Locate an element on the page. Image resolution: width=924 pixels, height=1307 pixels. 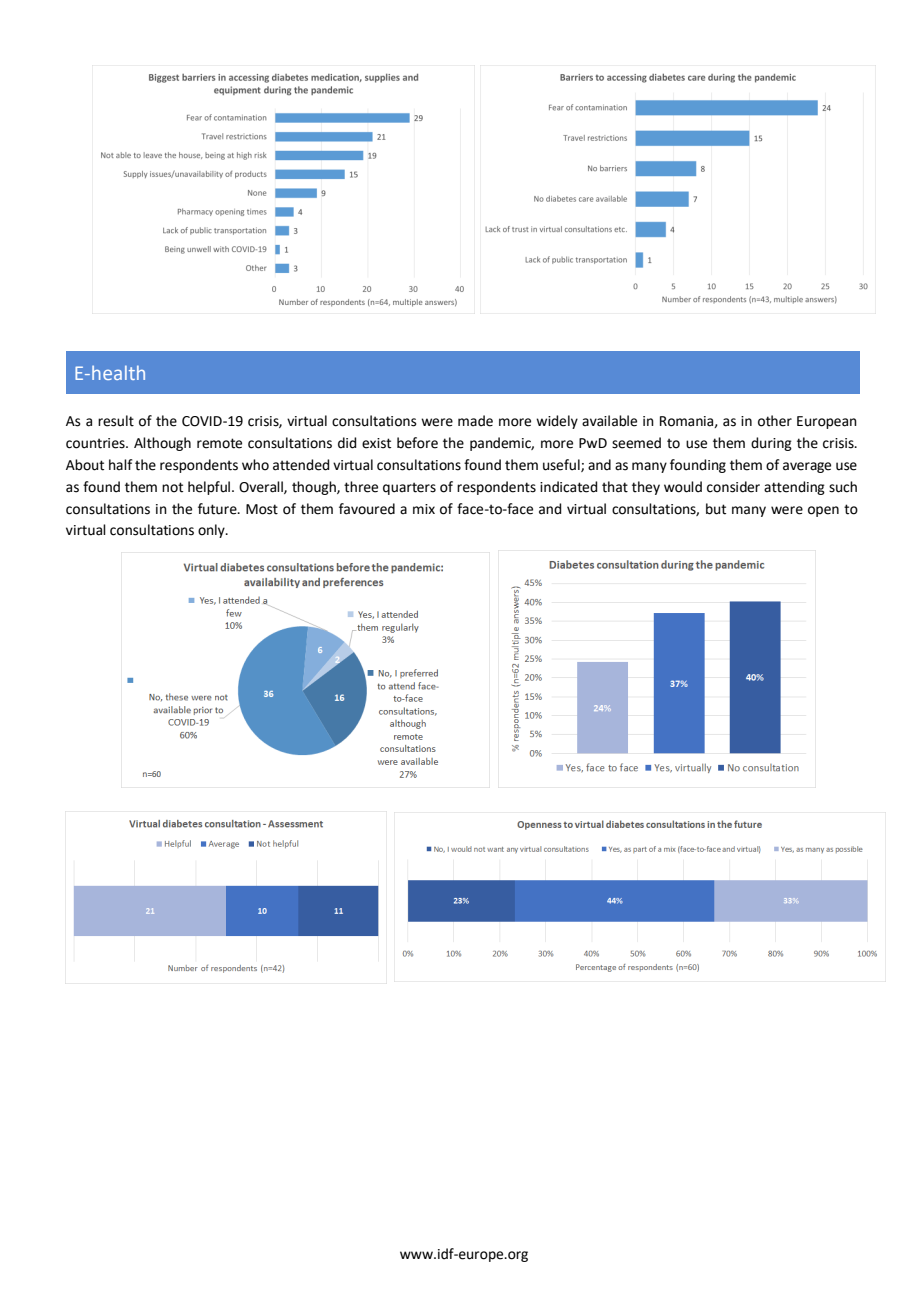
during is located at coordinates (771, 444).
